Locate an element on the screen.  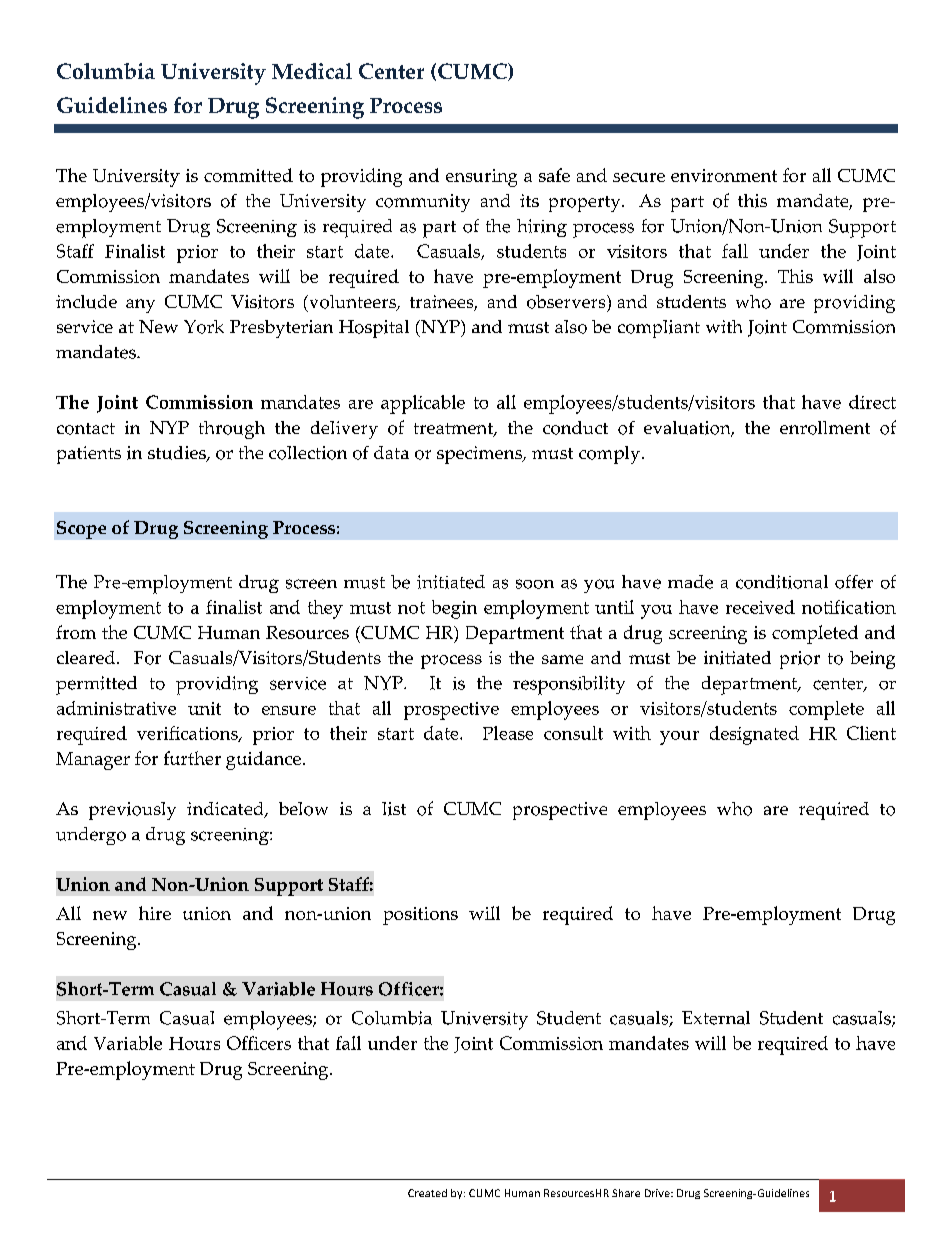
cleared is located at coordinates (87, 657).
